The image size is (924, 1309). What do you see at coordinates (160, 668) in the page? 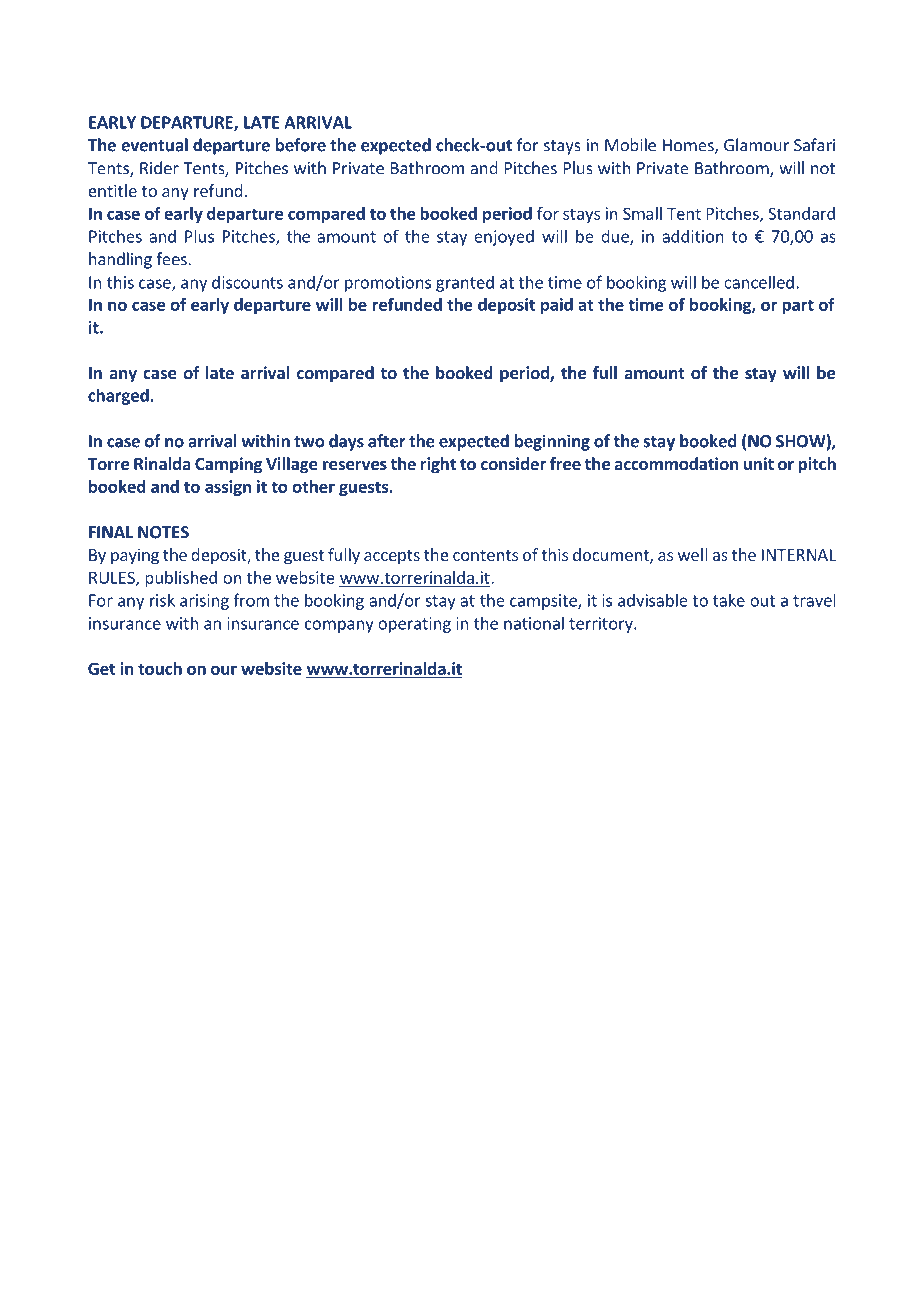
I see `touch` at bounding box center [160, 668].
